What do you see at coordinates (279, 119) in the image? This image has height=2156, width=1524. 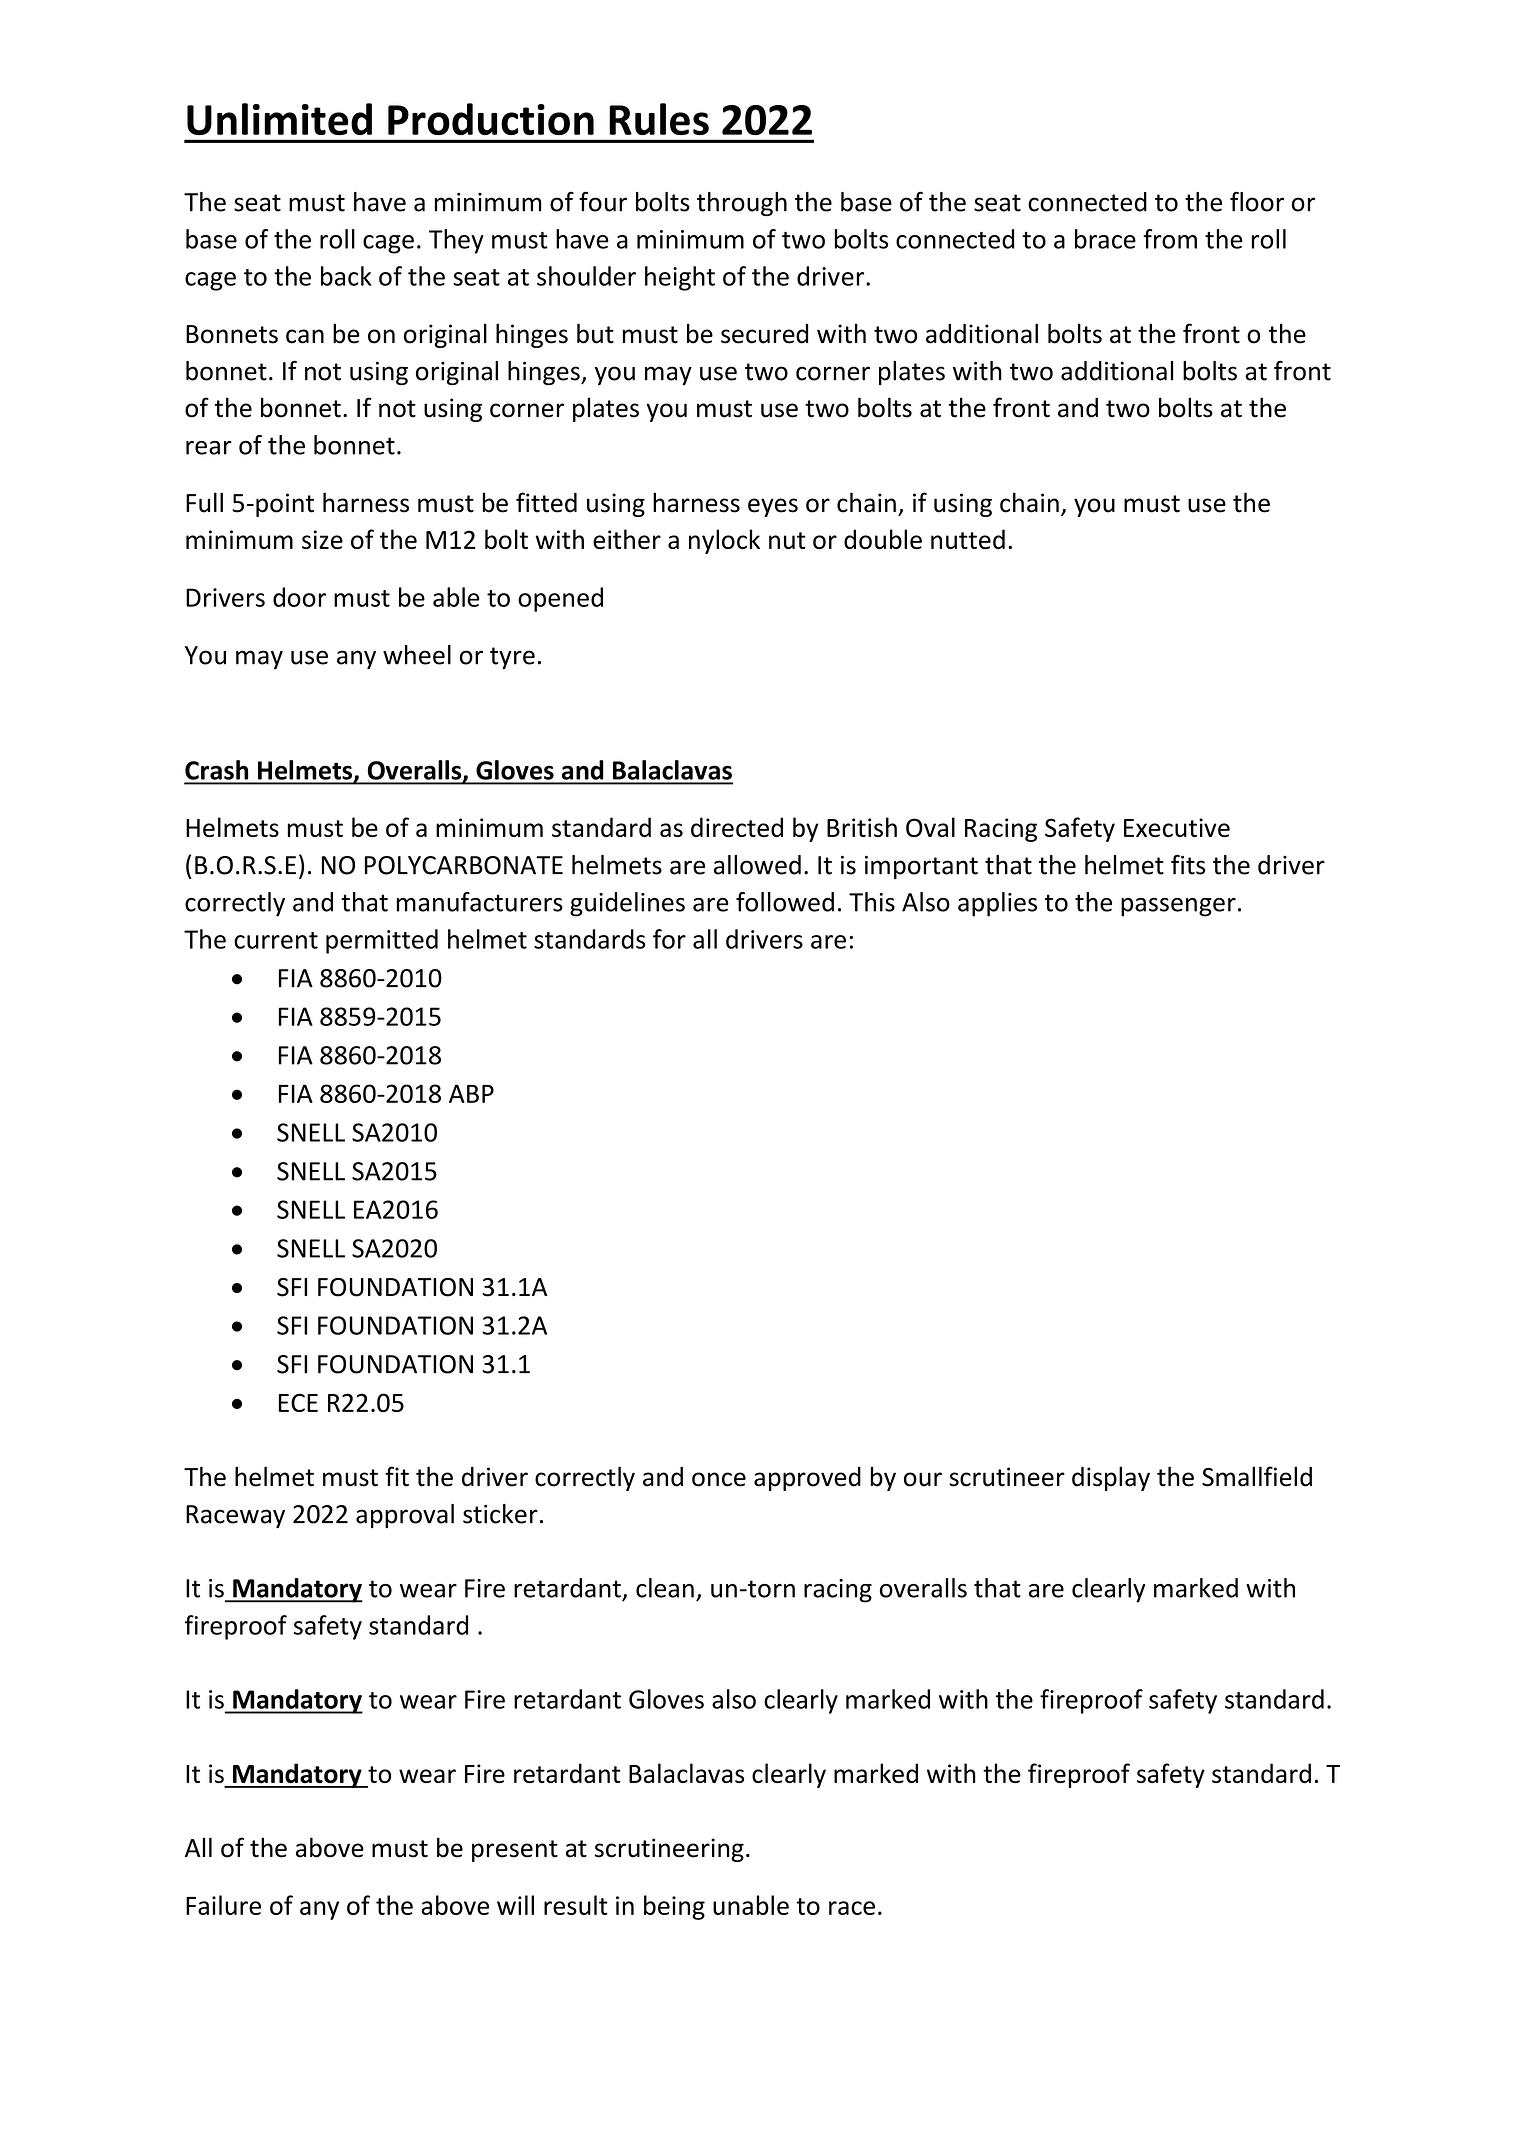 I see `Unlimited` at bounding box center [279, 119].
